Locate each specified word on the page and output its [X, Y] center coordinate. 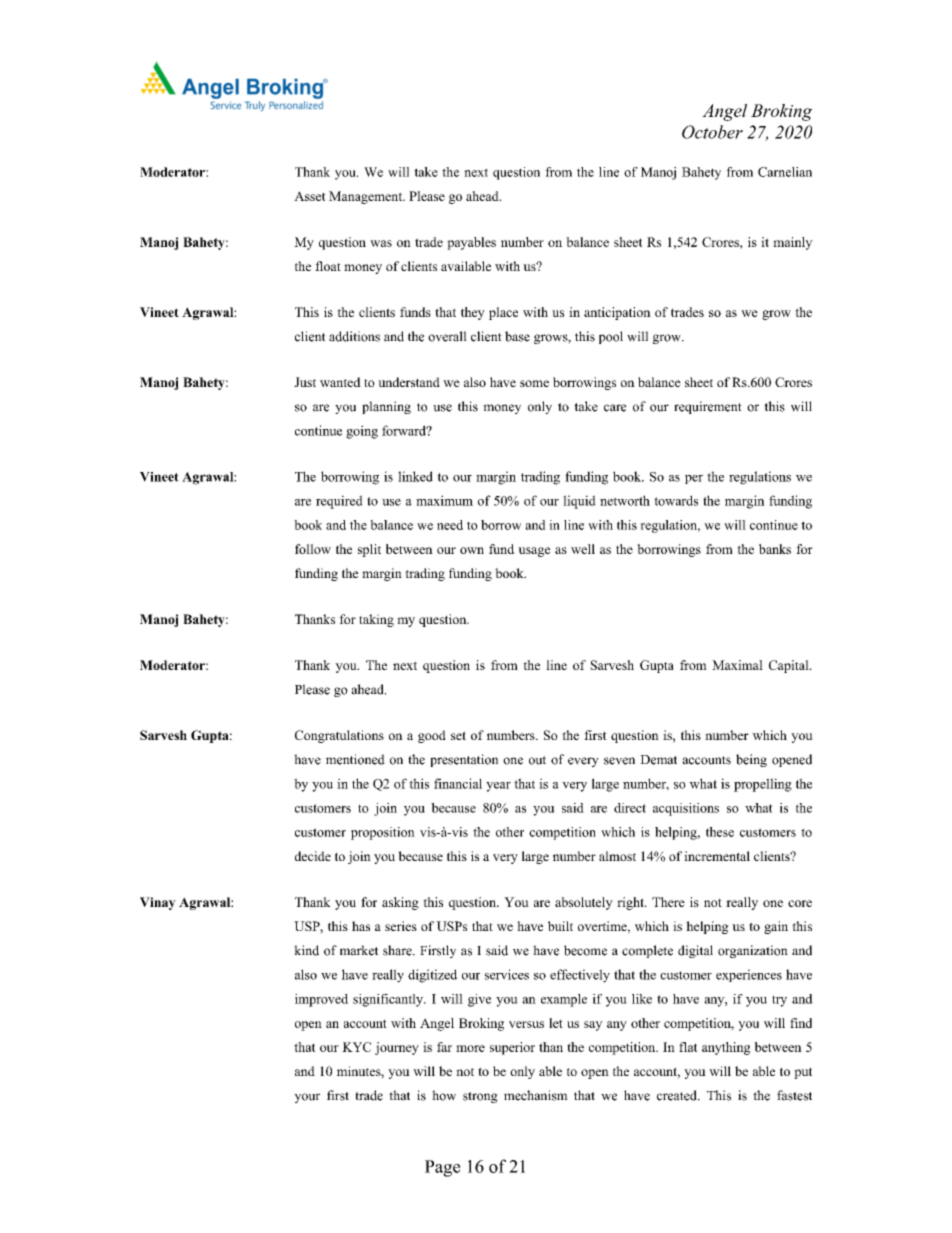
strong [480, 1097]
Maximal [737, 665]
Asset [310, 196]
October [712, 132]
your [307, 1098]
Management [367, 197]
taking [376, 620]
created [678, 1095]
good [432, 736]
